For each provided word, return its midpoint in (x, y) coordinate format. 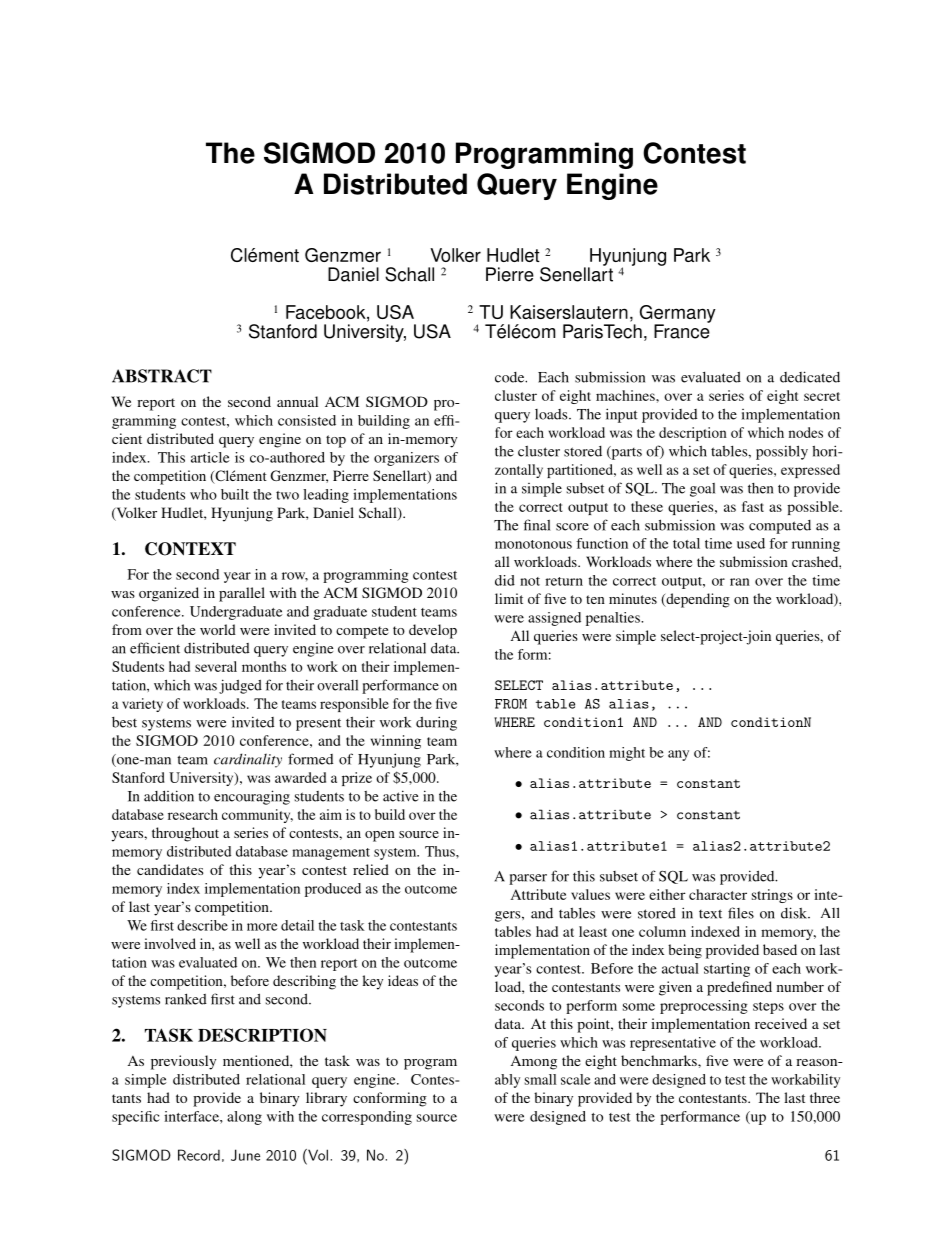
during (436, 723)
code (511, 377)
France (682, 330)
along (244, 1118)
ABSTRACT (162, 376)
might (627, 754)
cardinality (248, 760)
